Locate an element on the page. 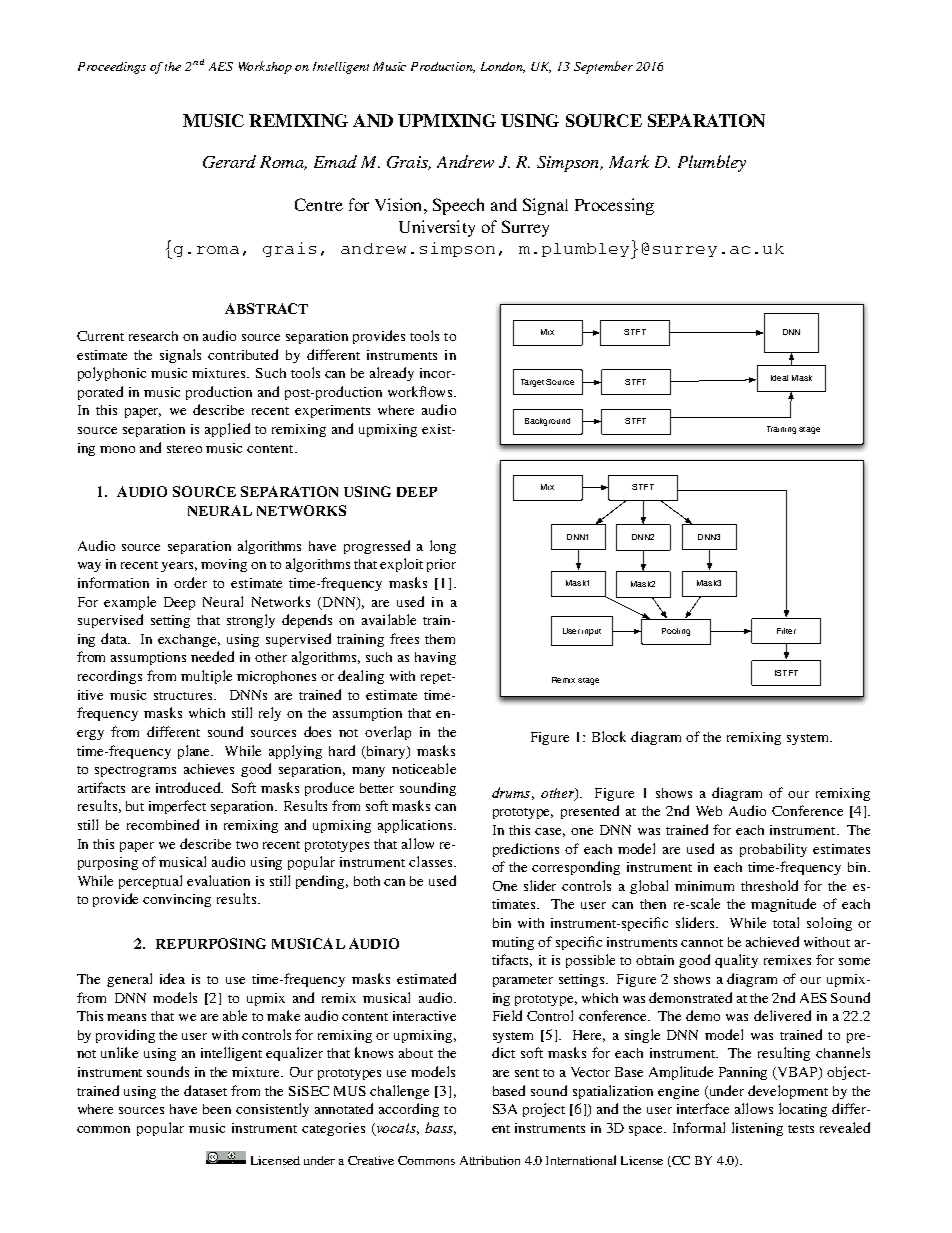 This document has width=952, height=1233. been is located at coordinates (217, 1109).
